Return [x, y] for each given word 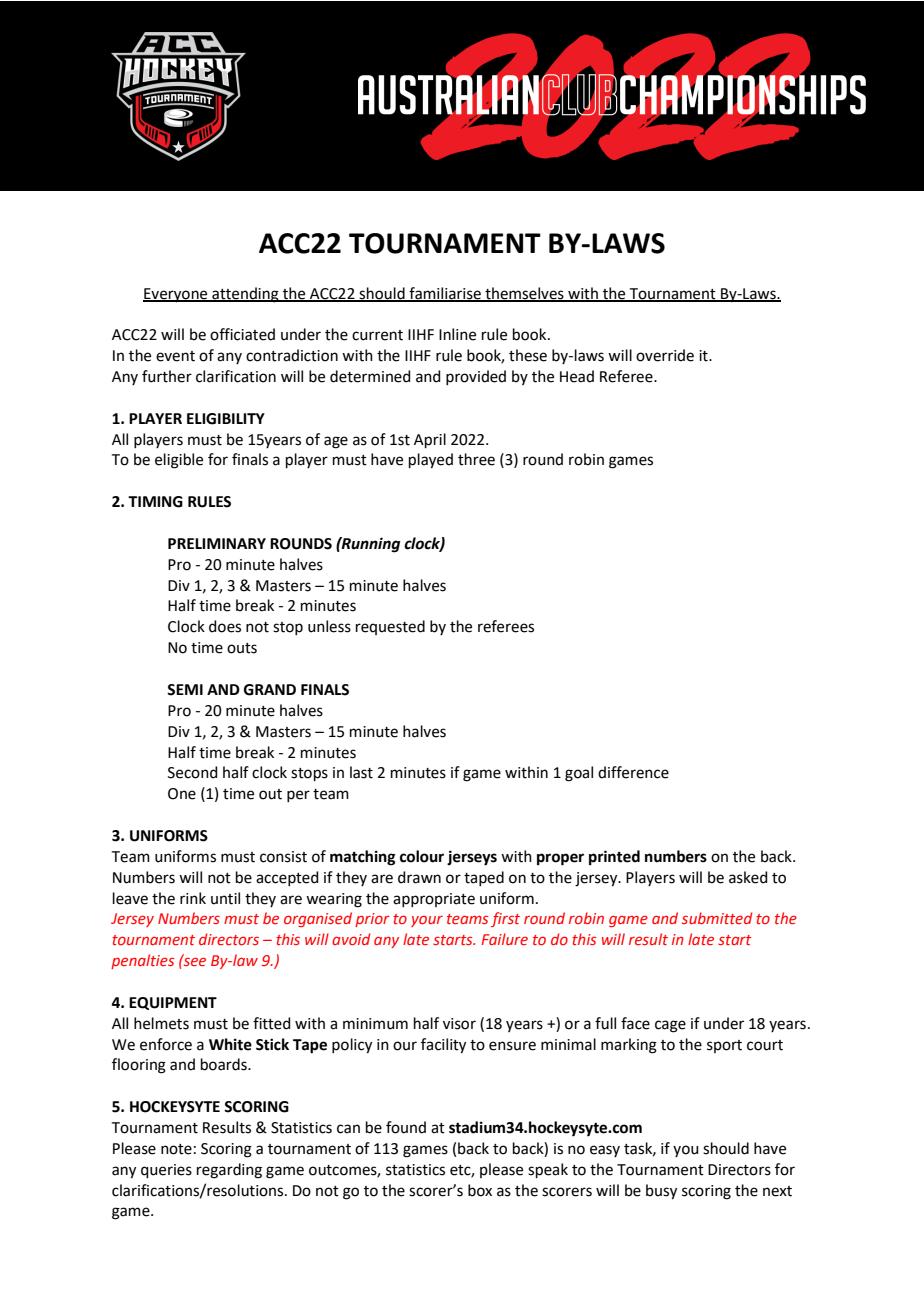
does [225, 626]
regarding [229, 1171]
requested [390, 627]
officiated [242, 334]
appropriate [434, 900]
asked [748, 877]
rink [193, 898]
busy [661, 1192]
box [480, 1190]
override [665, 355]
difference [633, 772]
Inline [457, 334]
